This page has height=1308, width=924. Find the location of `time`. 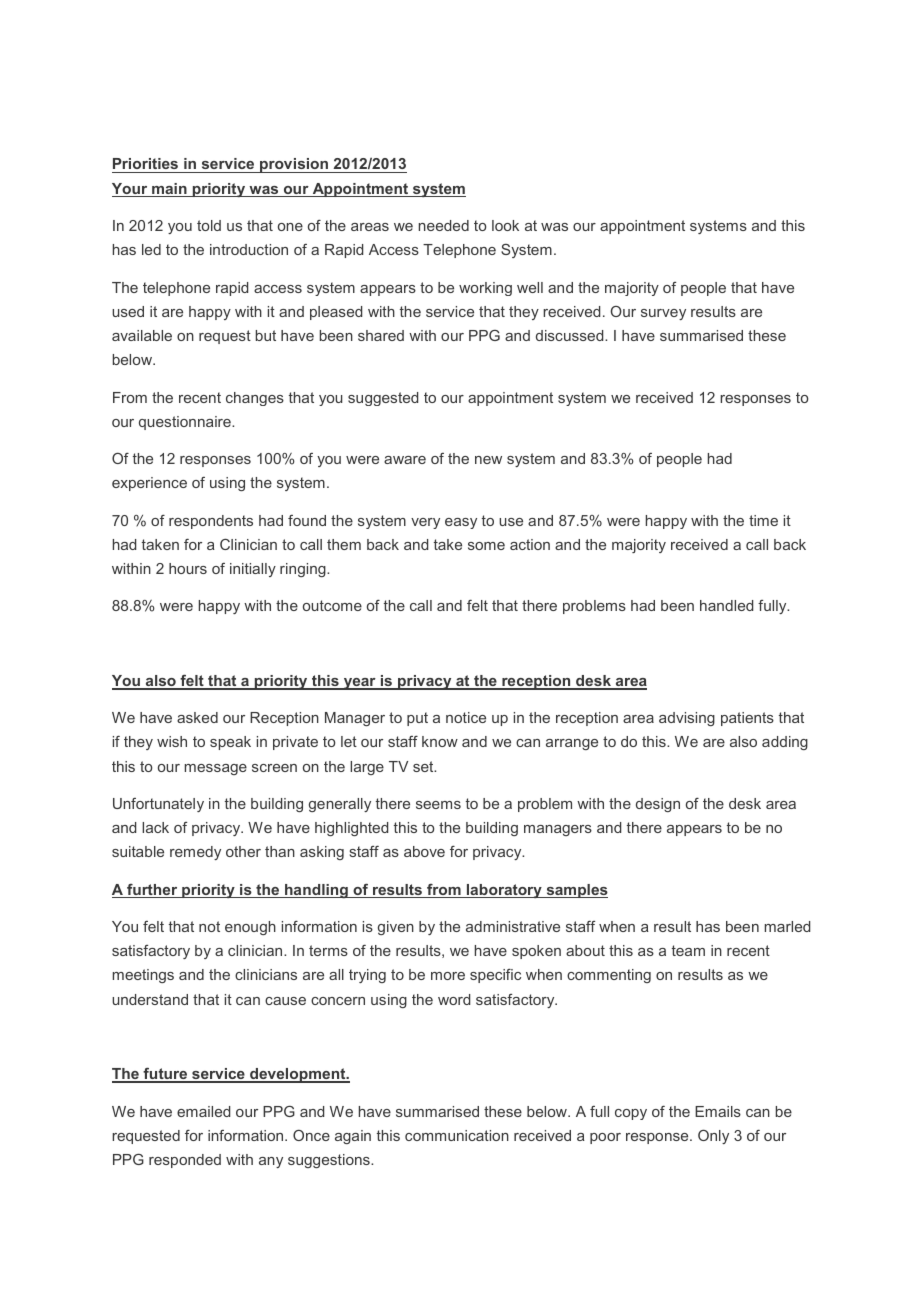

time is located at coordinates (763, 520).
